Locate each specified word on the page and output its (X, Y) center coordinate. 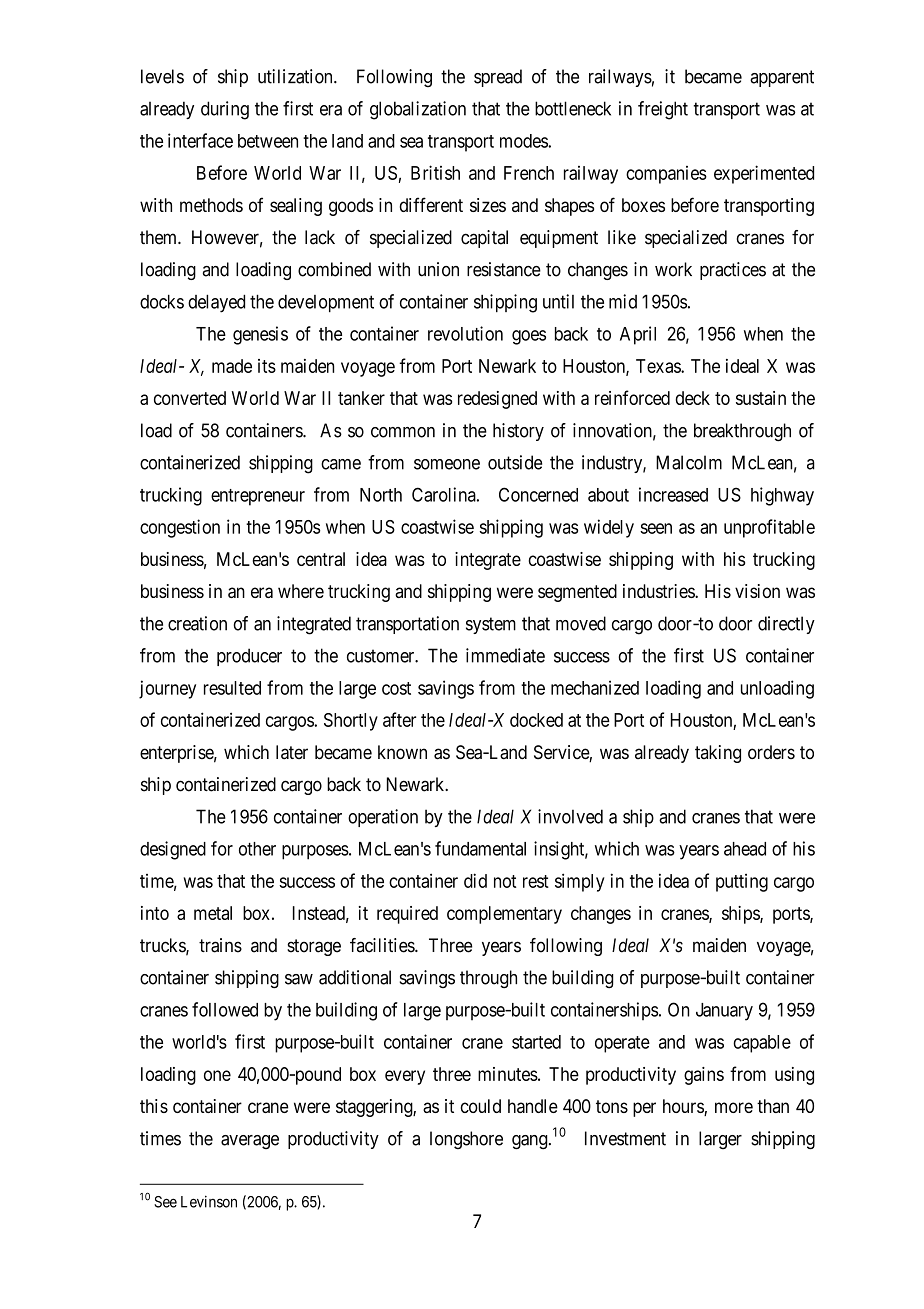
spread (498, 78)
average (250, 1142)
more (734, 1107)
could (480, 1106)
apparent (782, 78)
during (225, 110)
